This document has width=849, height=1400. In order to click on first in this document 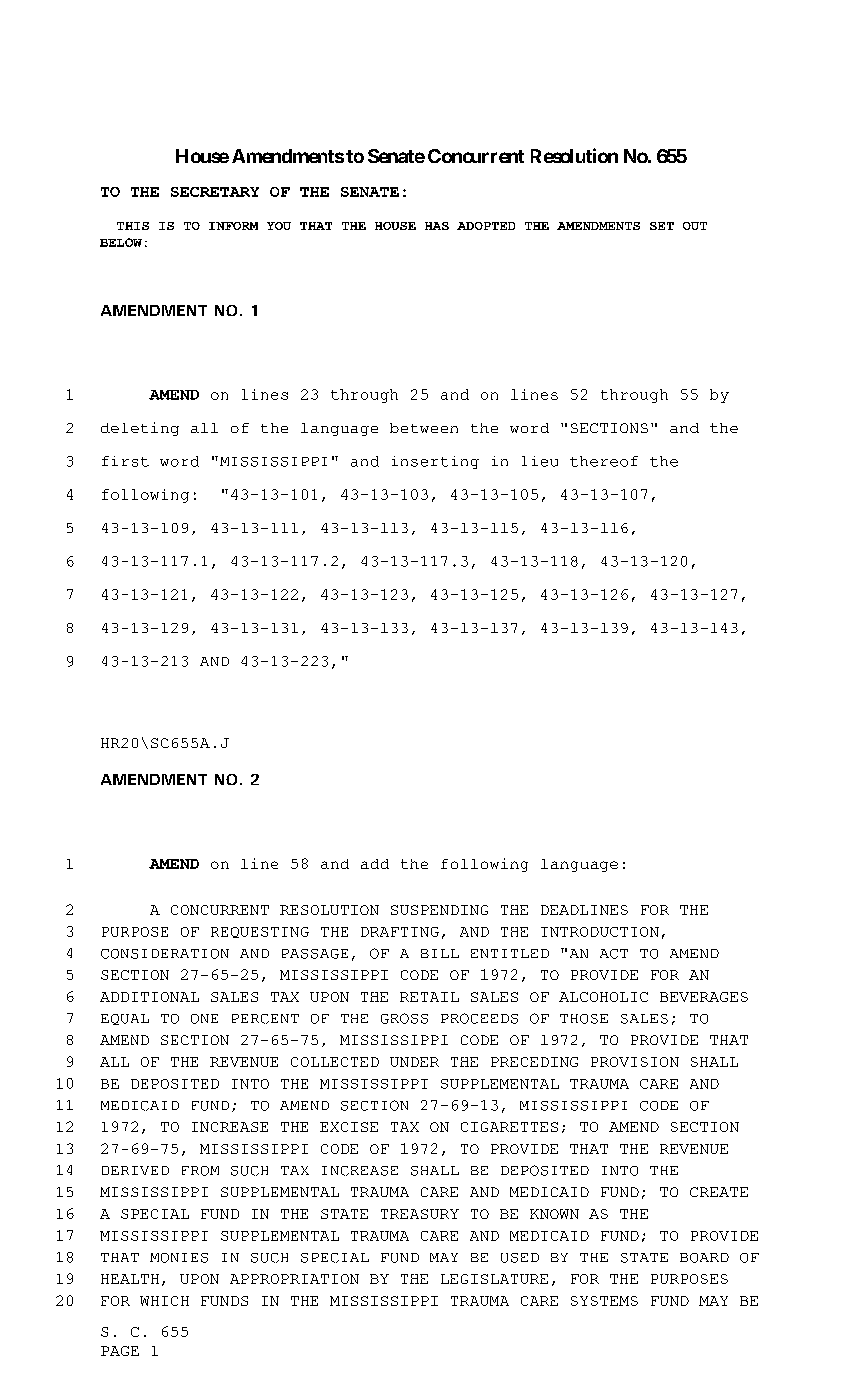, I will do `click(125, 461)`.
